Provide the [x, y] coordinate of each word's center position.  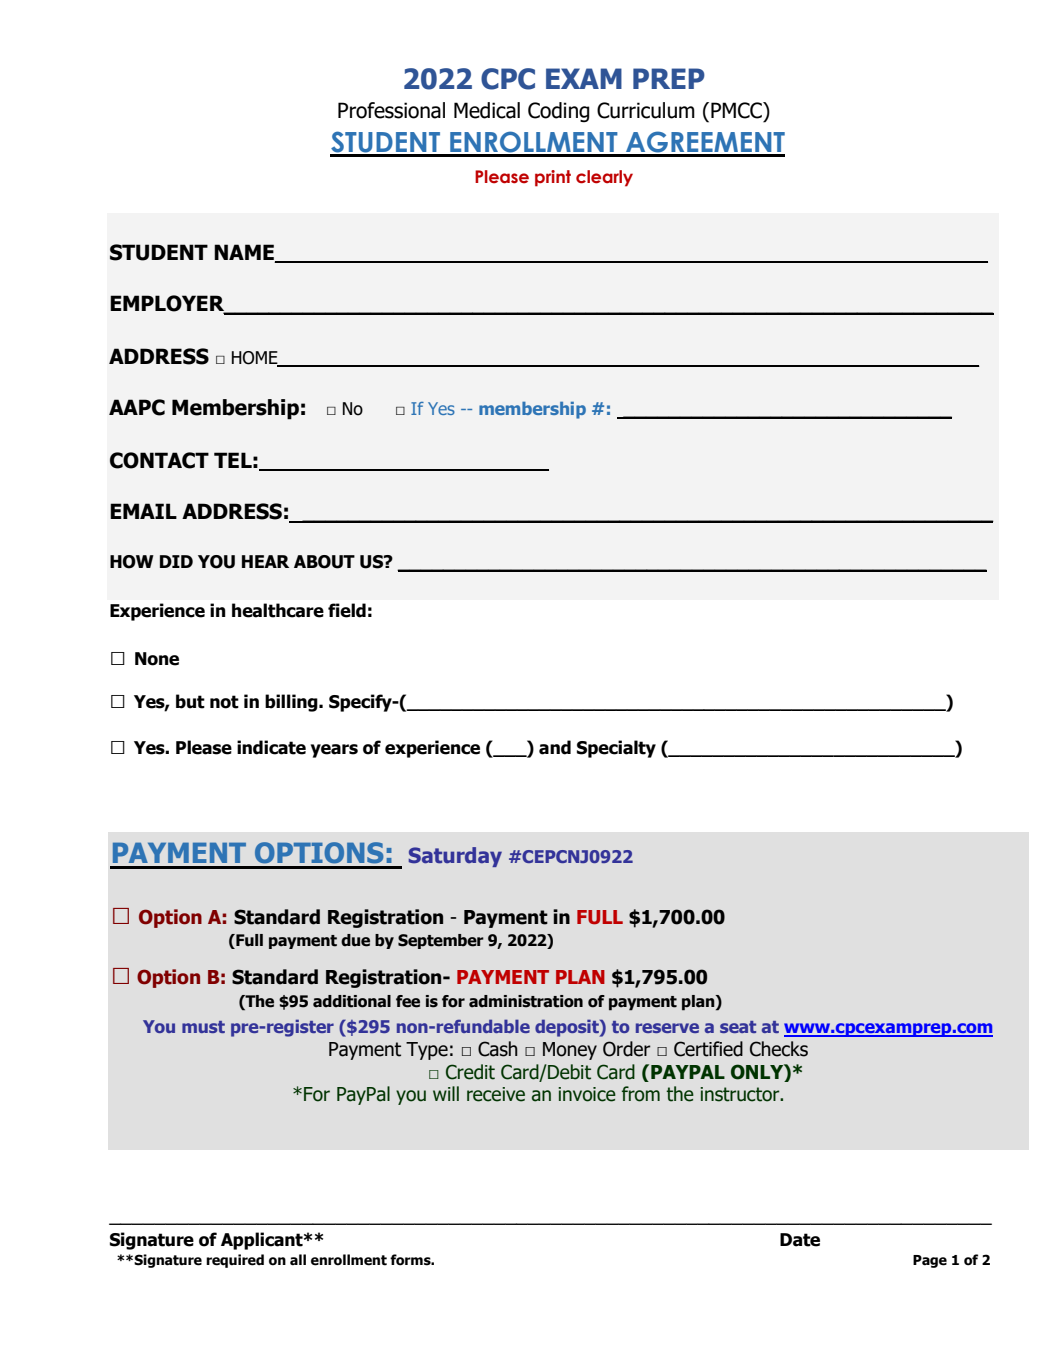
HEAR [265, 561]
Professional [391, 110]
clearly [604, 178]
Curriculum [646, 110]
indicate [271, 747]
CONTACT [159, 460]
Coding [559, 112]
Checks [779, 1049]
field [347, 610]
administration [526, 1001]
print [553, 178]
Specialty [616, 749]
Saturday [455, 857]
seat [738, 1027]
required [235, 1261]
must [203, 1027]
